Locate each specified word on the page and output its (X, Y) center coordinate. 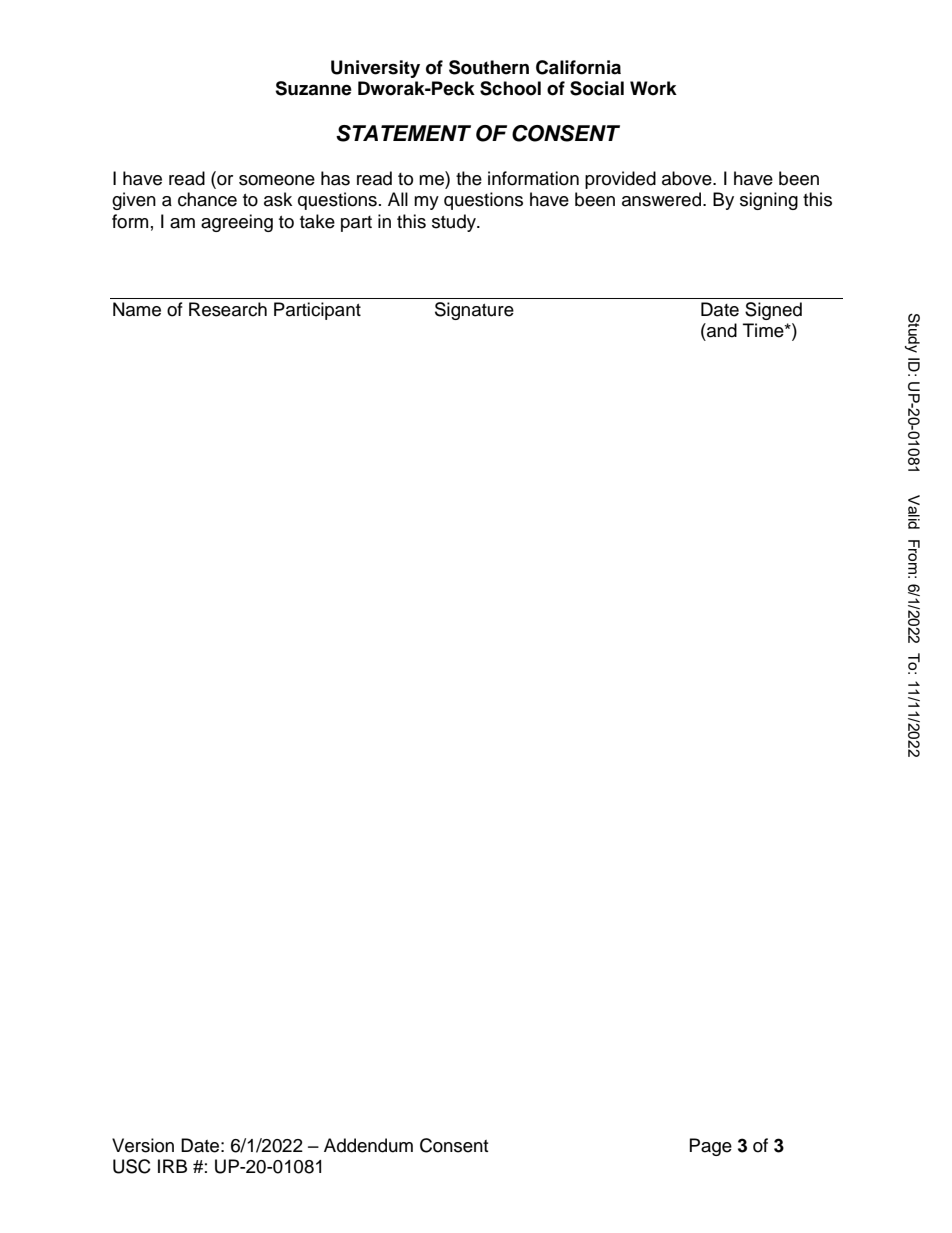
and (721, 330)
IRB (172, 1166)
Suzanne (313, 88)
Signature (474, 311)
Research (228, 309)
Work (653, 88)
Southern (489, 67)
